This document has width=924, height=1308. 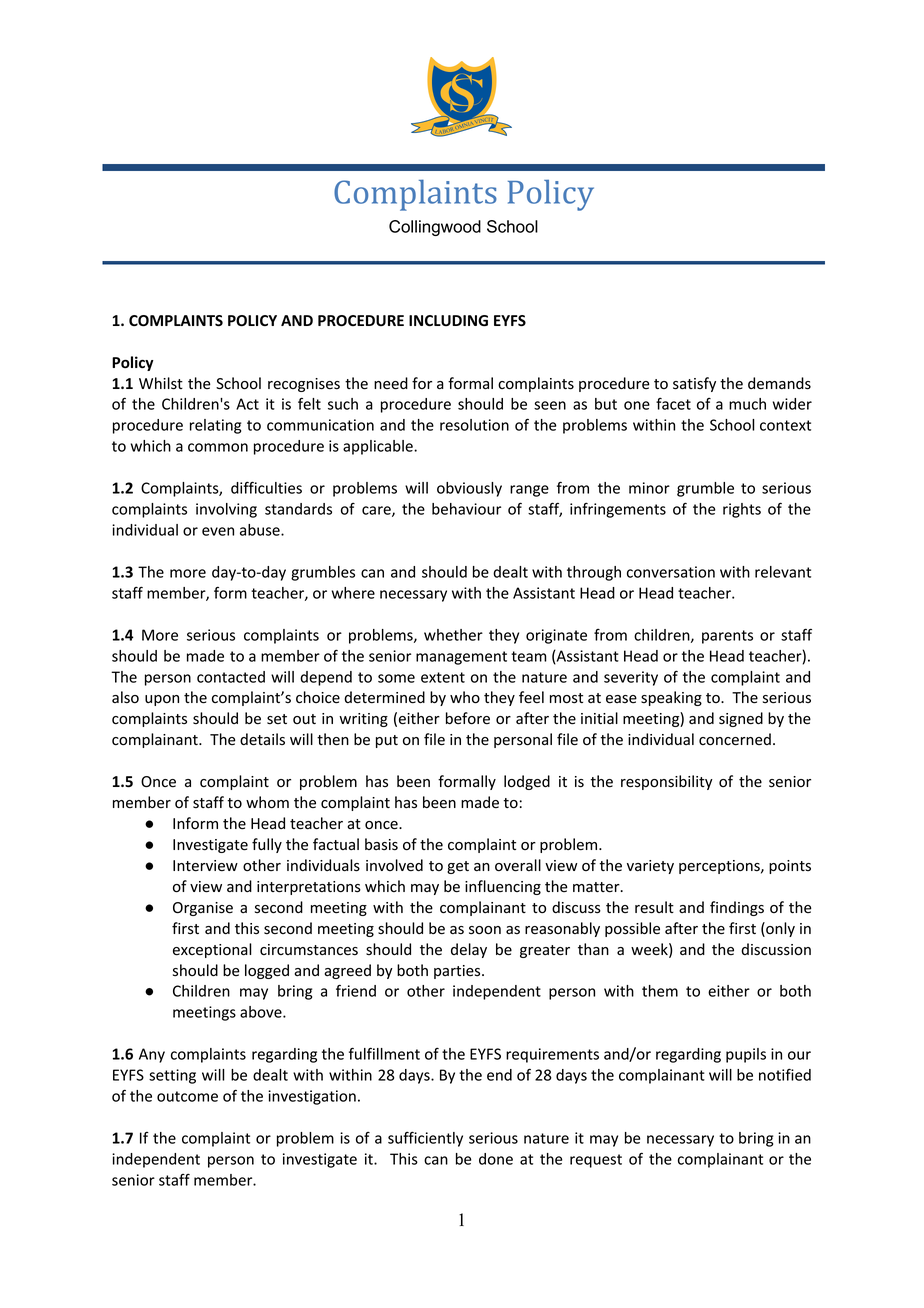 I want to click on sufficiently, so click(x=425, y=1139).
